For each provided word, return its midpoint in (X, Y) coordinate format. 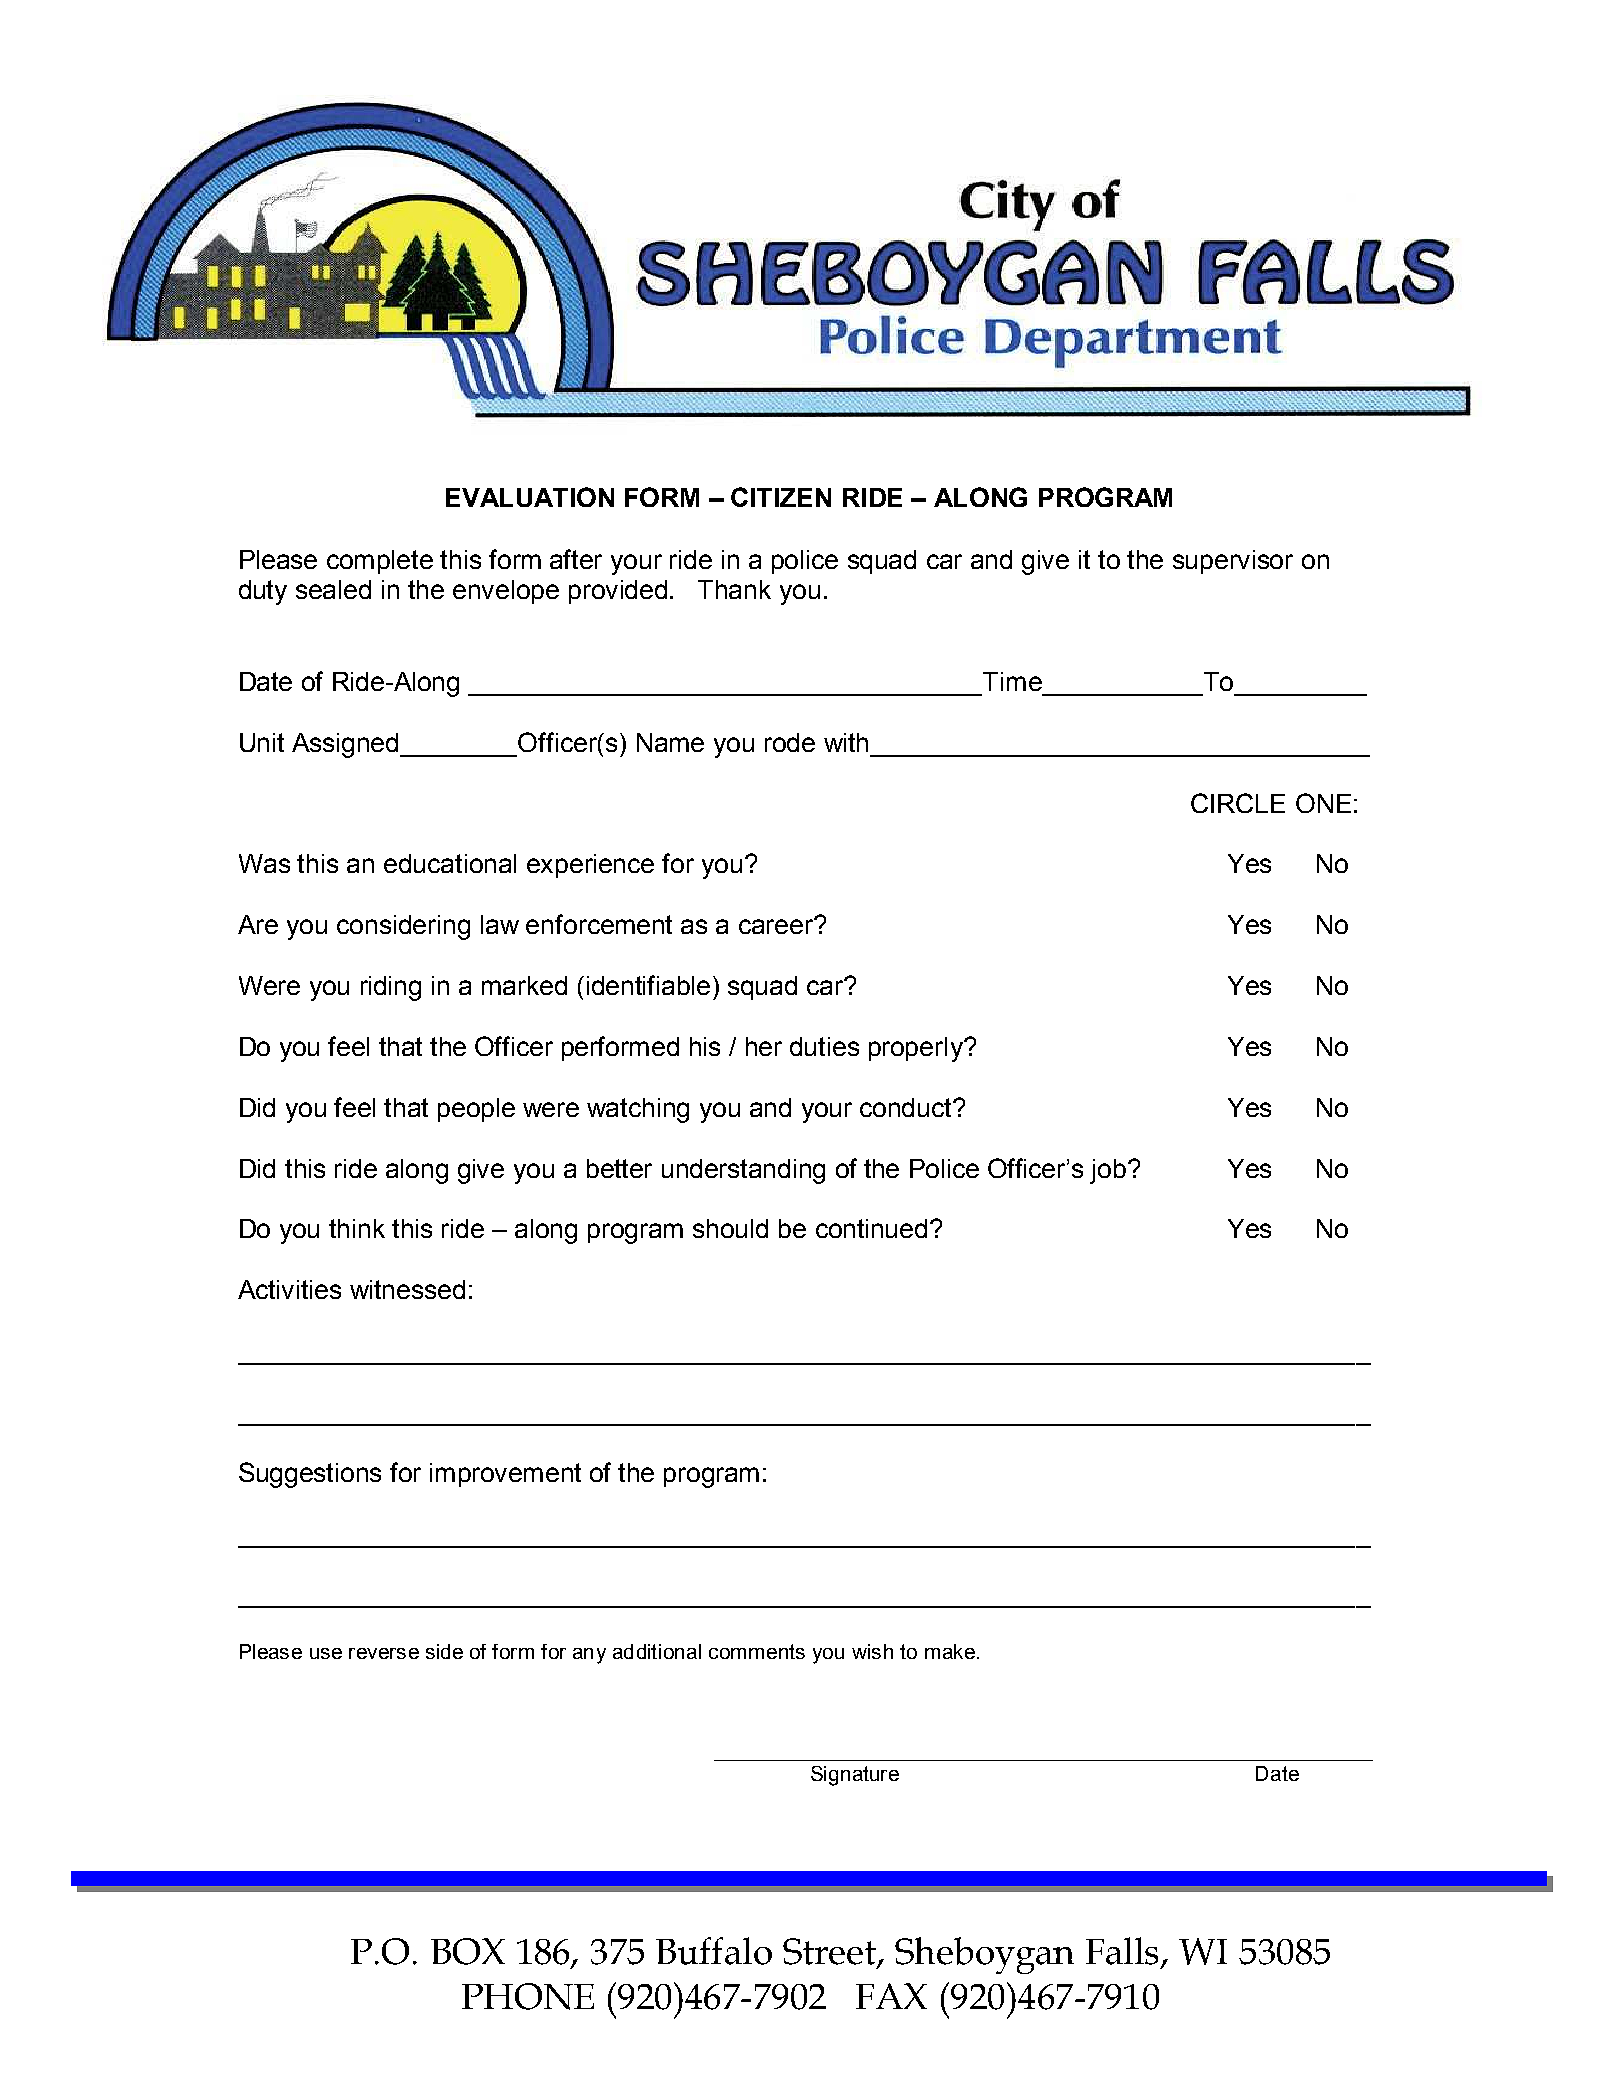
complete (380, 562)
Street (831, 1952)
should (730, 1228)
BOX (468, 1951)
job (1109, 1171)
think (357, 1228)
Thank (734, 589)
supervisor (1233, 562)
